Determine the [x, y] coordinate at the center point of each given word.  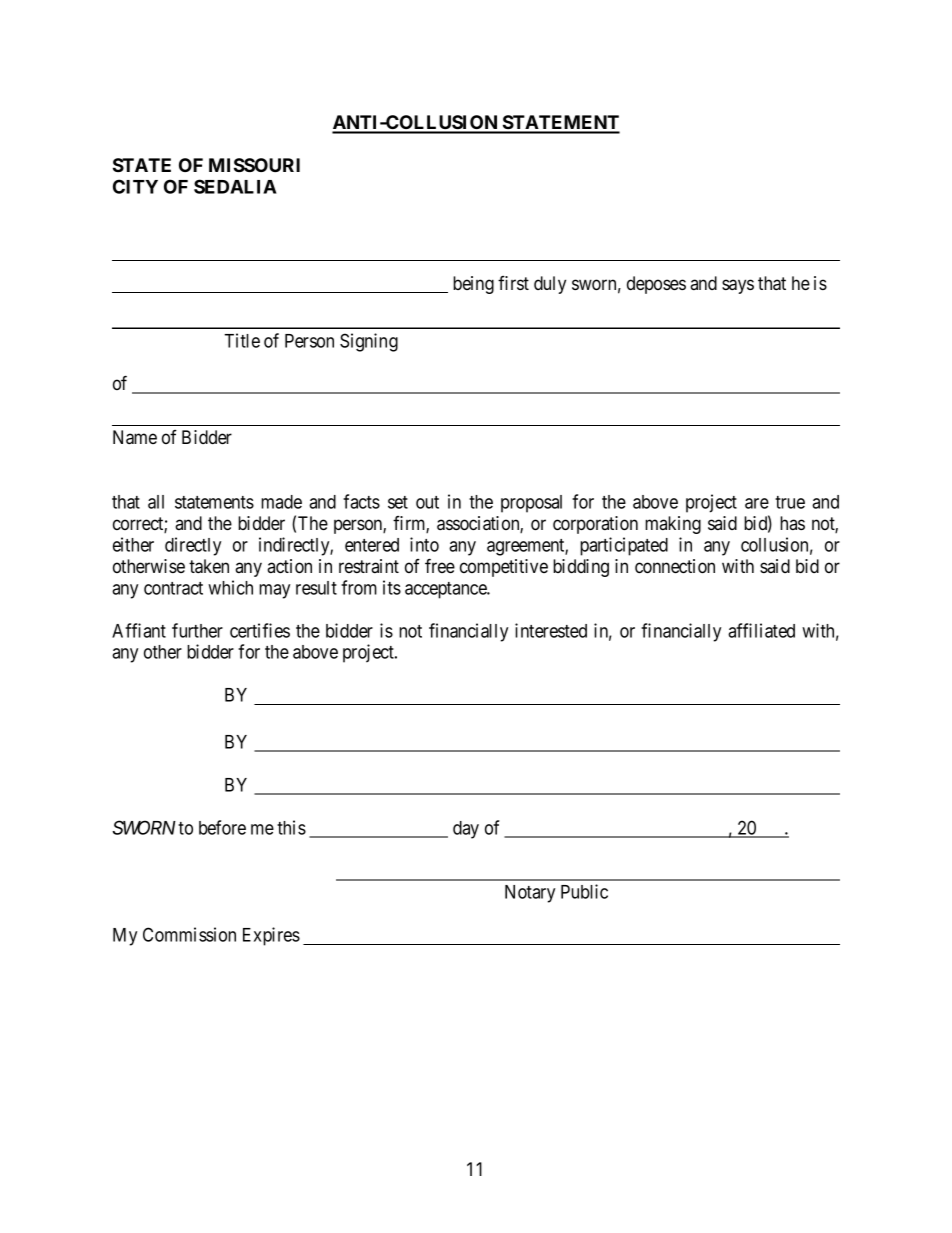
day [466, 830]
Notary [530, 894]
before [222, 827]
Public [584, 891]
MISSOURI [254, 165]
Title [242, 340]
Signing [369, 342]
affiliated [761, 630]
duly [550, 285]
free [440, 565]
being [473, 285]
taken [209, 566]
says [738, 286]
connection [675, 566]
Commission [189, 934]
